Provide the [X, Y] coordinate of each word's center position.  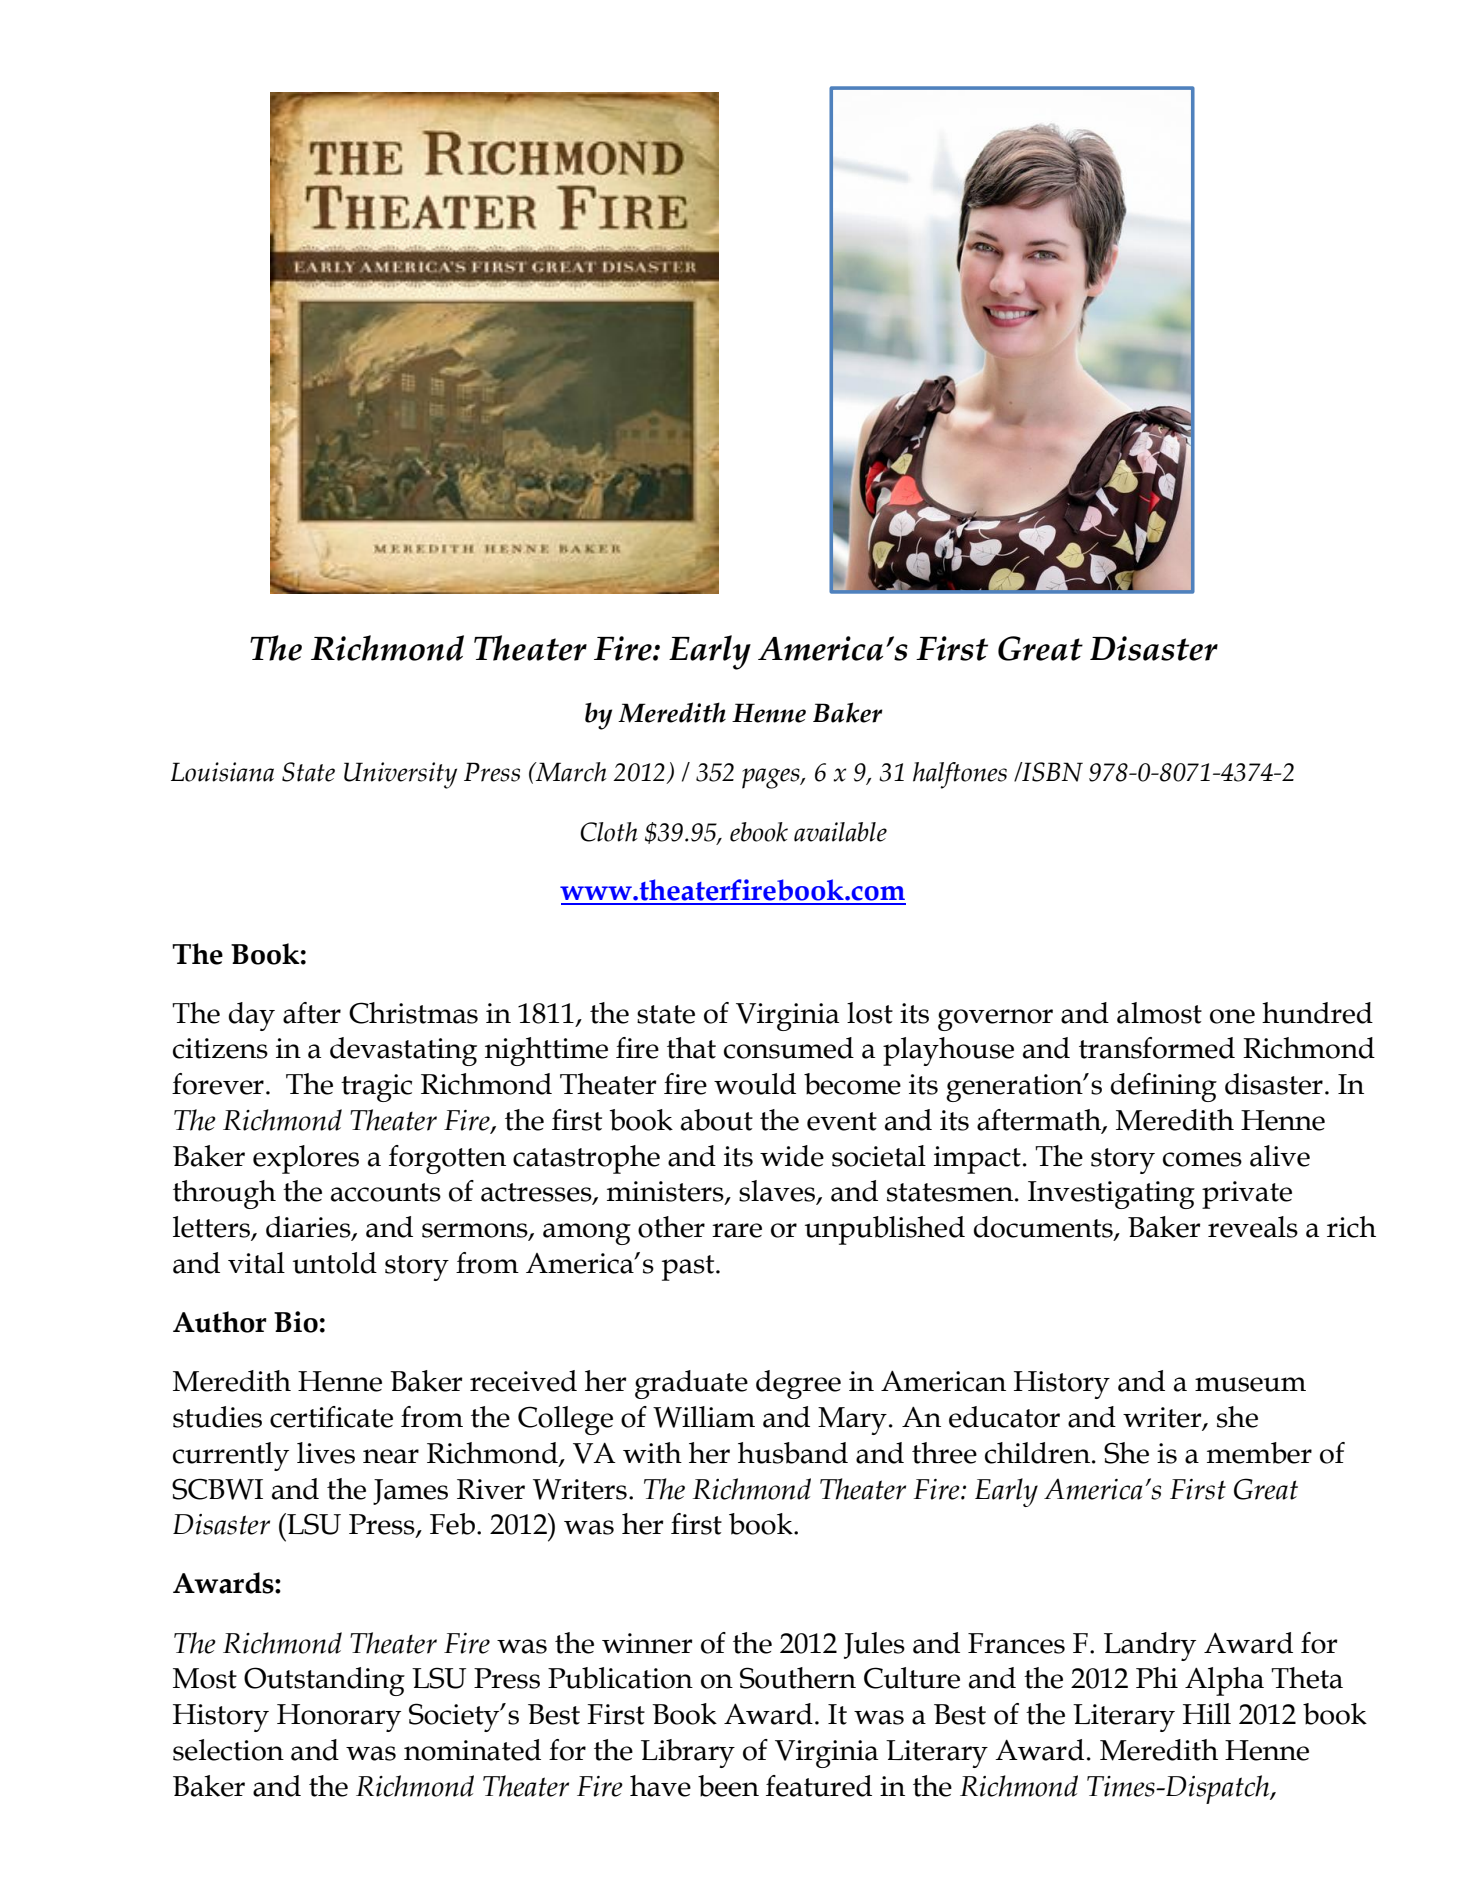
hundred [1317, 1013]
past [689, 1268]
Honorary [339, 1718]
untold [335, 1263]
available [840, 832]
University [400, 775]
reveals [1253, 1227]
